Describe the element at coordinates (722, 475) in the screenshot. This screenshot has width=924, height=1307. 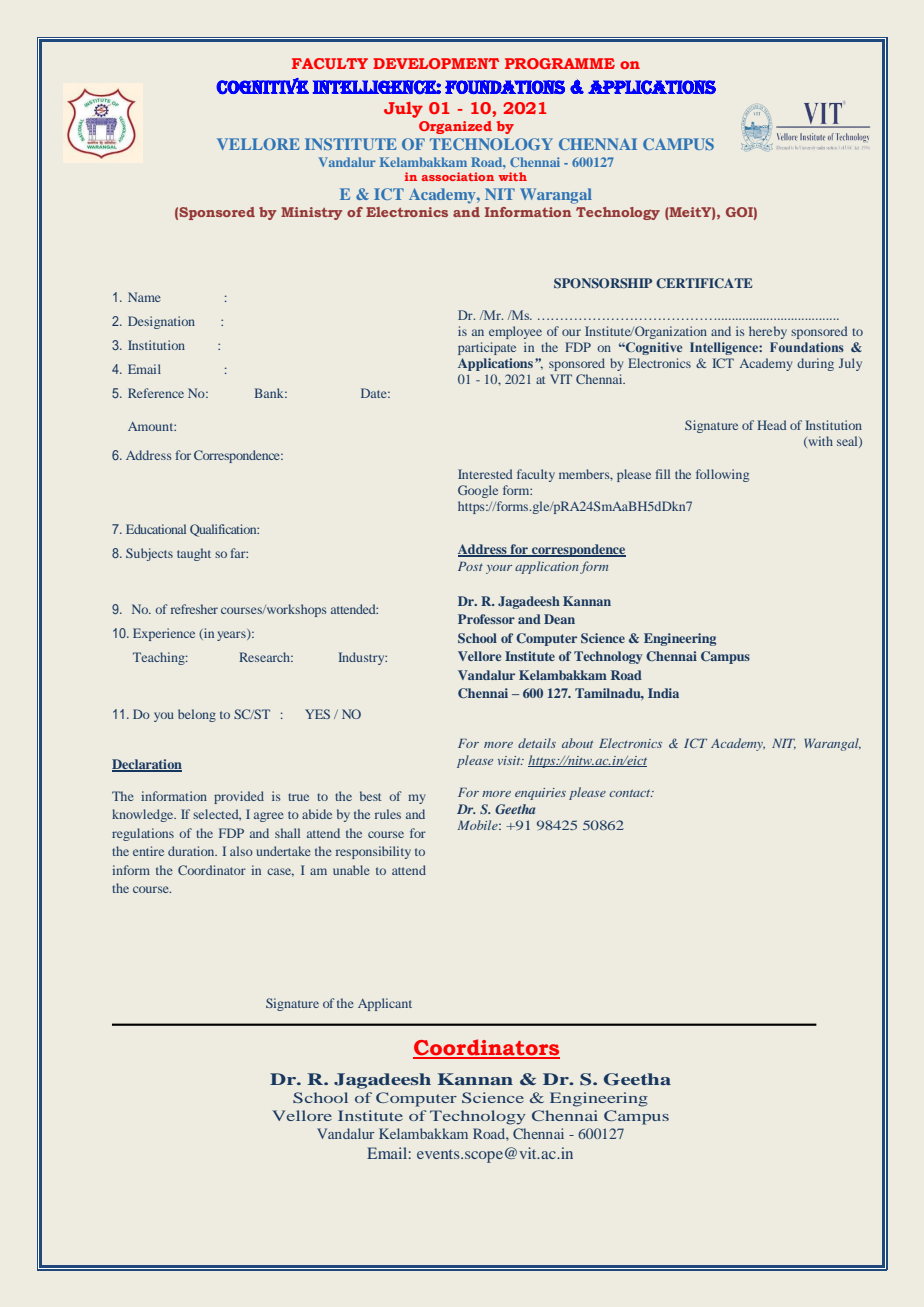
I see `following` at that location.
